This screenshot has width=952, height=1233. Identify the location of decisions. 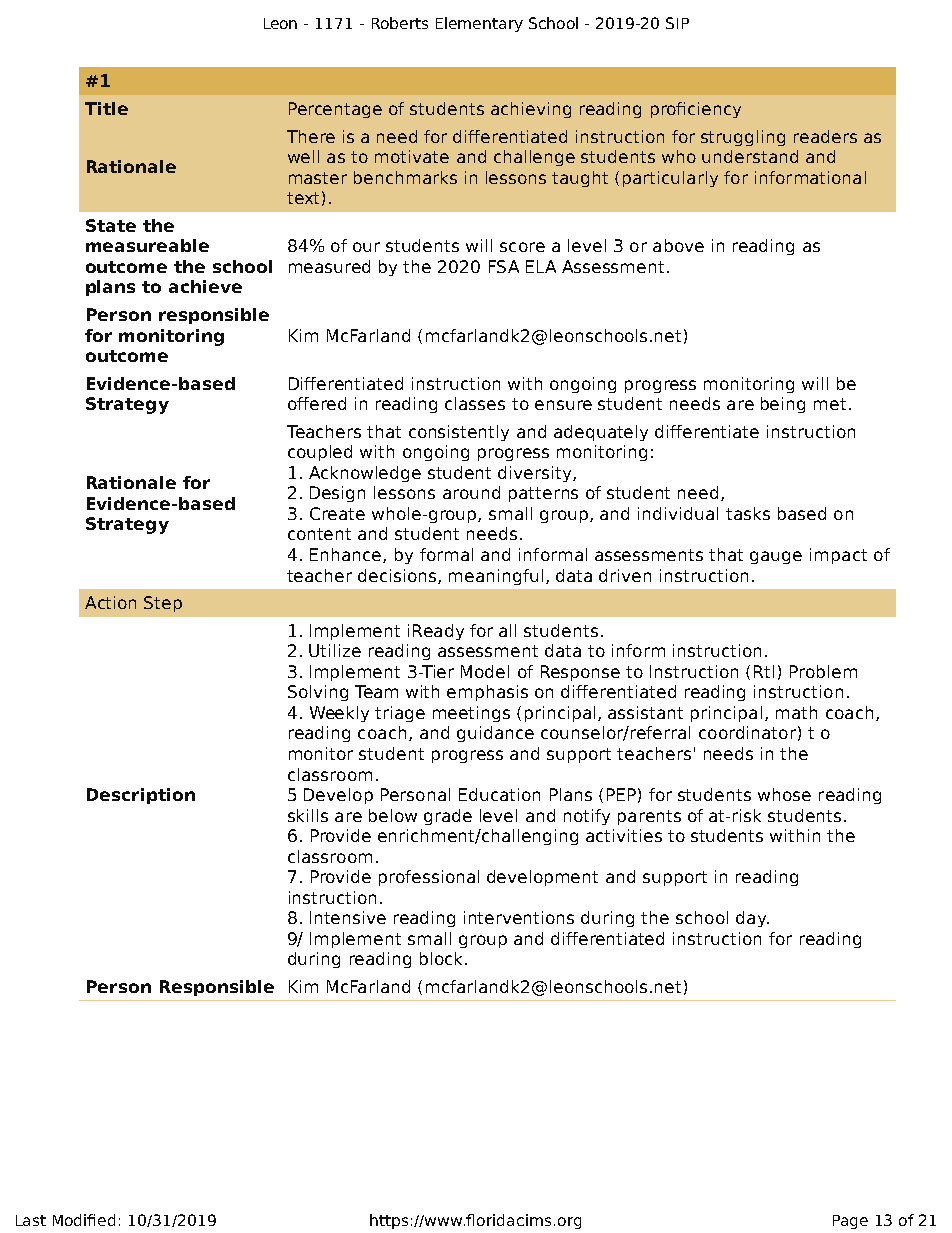
(398, 576).
